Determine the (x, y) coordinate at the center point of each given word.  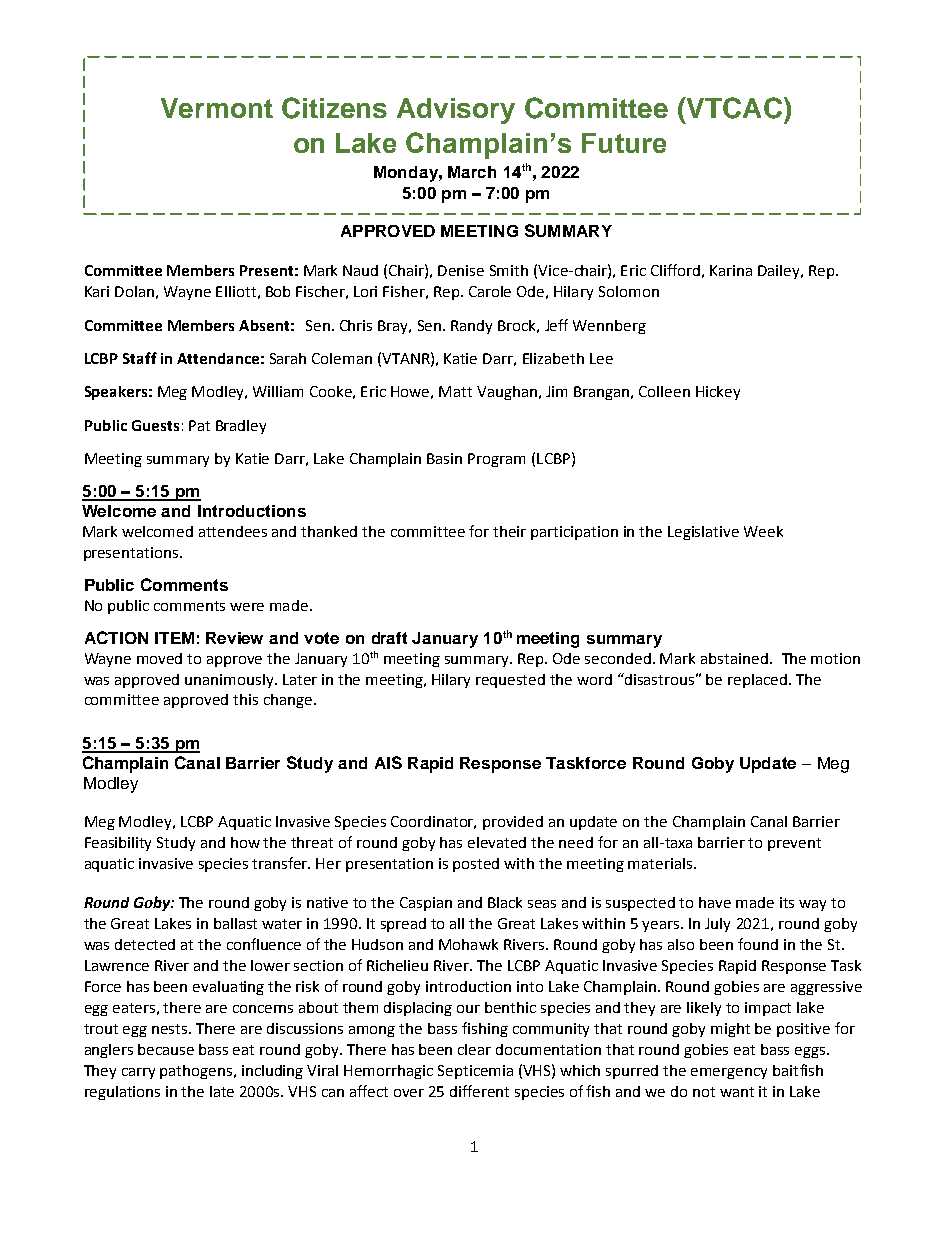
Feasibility (118, 844)
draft (389, 638)
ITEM (174, 638)
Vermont (217, 108)
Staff (140, 358)
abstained (734, 658)
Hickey (718, 393)
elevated (497, 842)
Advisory (456, 111)
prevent (794, 844)
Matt (455, 391)
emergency (729, 1073)
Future (624, 143)
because (166, 1049)
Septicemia (475, 1072)
